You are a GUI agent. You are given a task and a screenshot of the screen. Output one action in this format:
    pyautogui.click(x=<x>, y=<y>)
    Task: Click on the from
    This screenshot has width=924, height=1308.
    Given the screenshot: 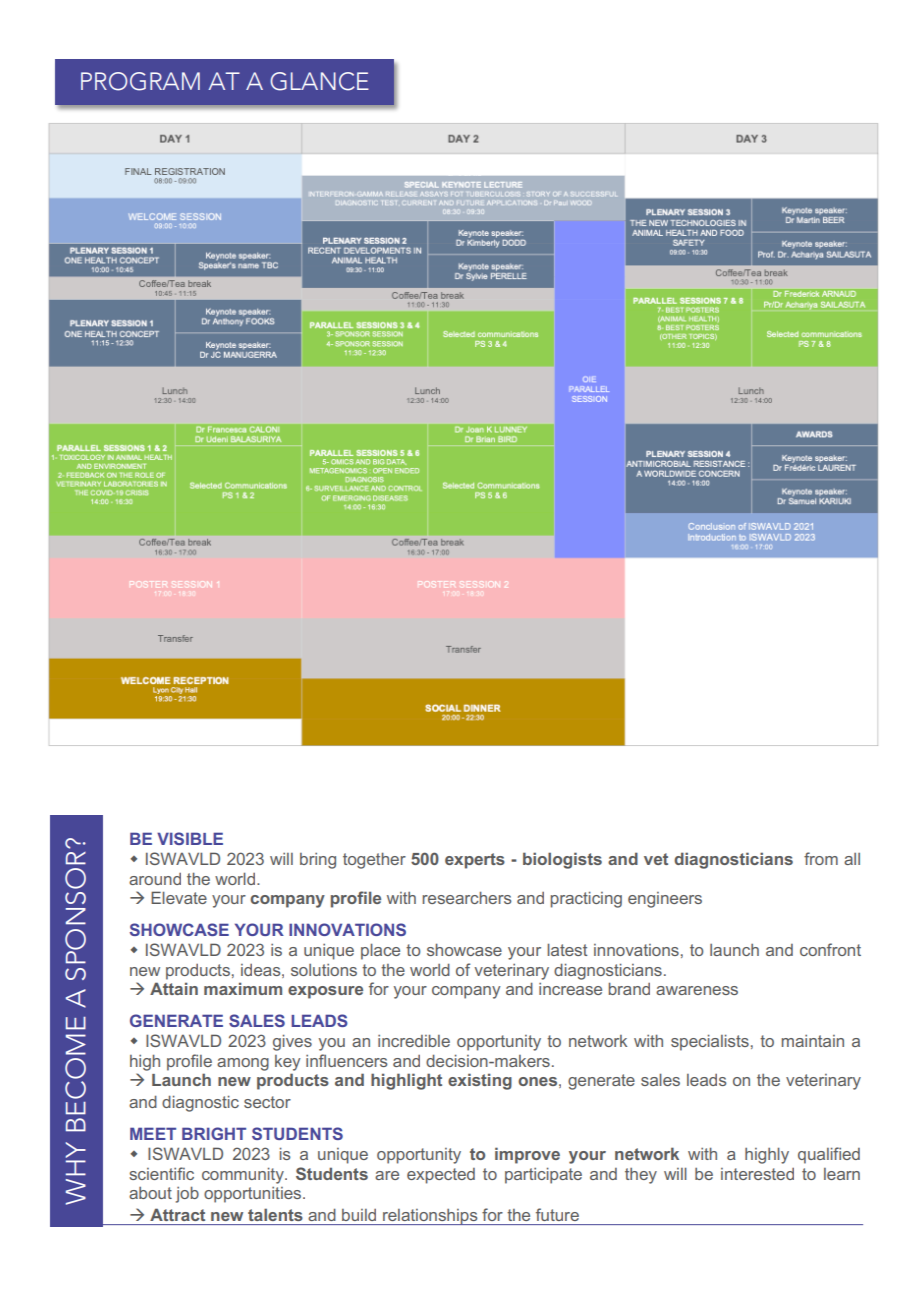 What is the action you would take?
    pyautogui.click(x=821, y=858)
